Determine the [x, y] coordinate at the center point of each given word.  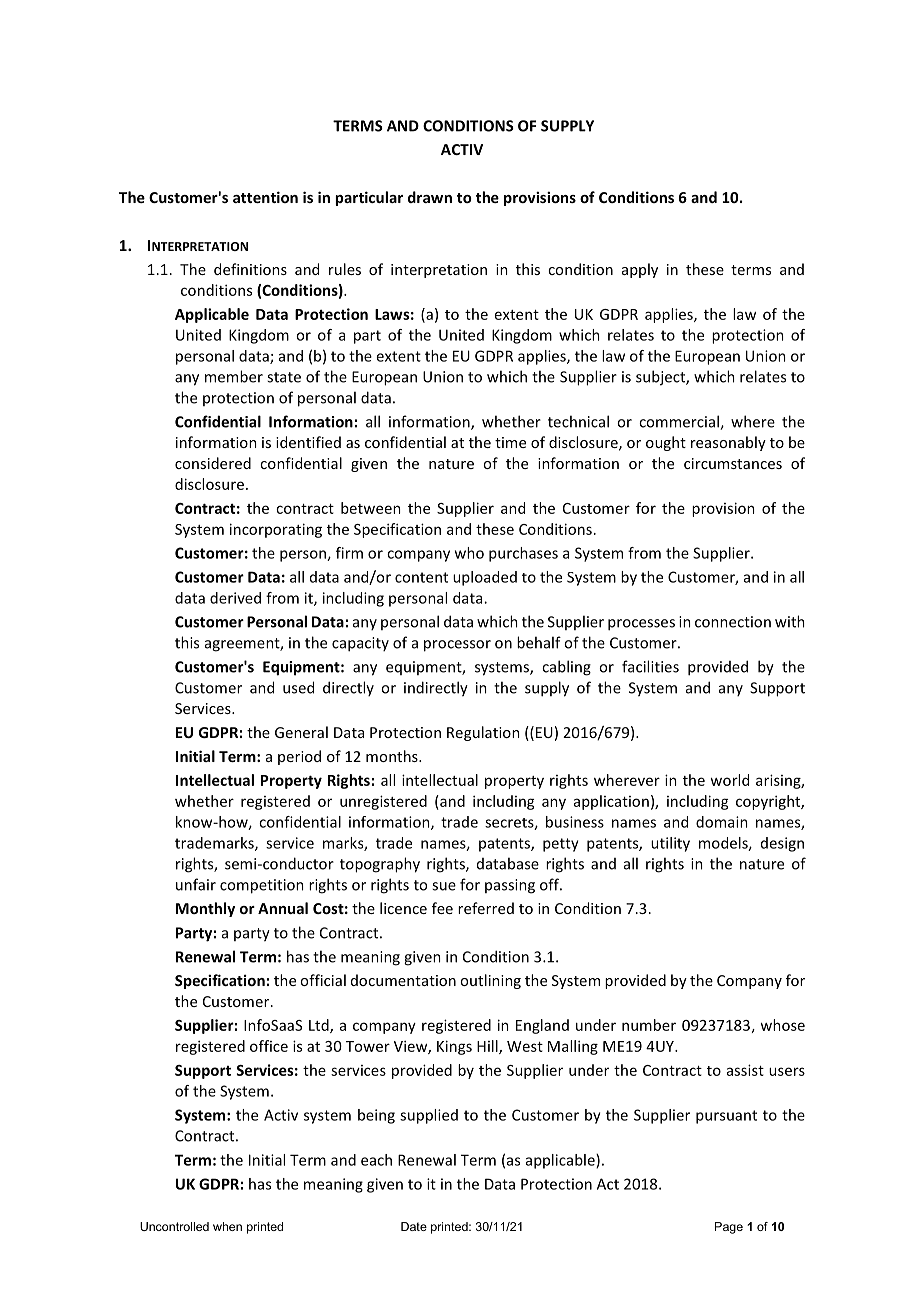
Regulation [483, 733]
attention [265, 197]
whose [782, 1025]
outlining [490, 981]
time [510, 442]
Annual [283, 908]
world [729, 780]
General [301, 732]
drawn [430, 197]
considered [213, 463]
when [227, 1226]
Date [414, 1226]
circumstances [733, 463]
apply [640, 270]
